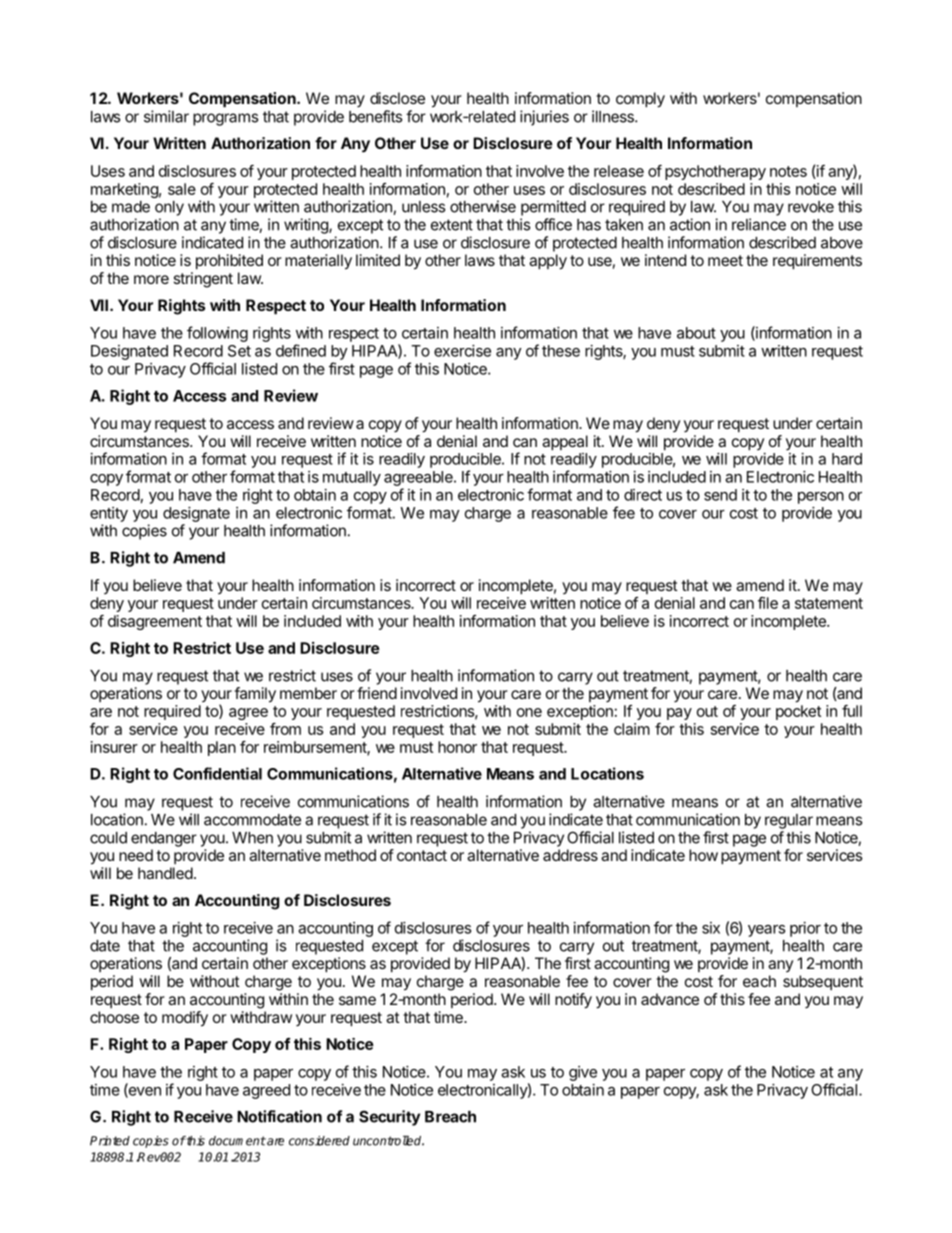  What do you see at coordinates (237, 1141) in the image?
I see `document` at bounding box center [237, 1141].
